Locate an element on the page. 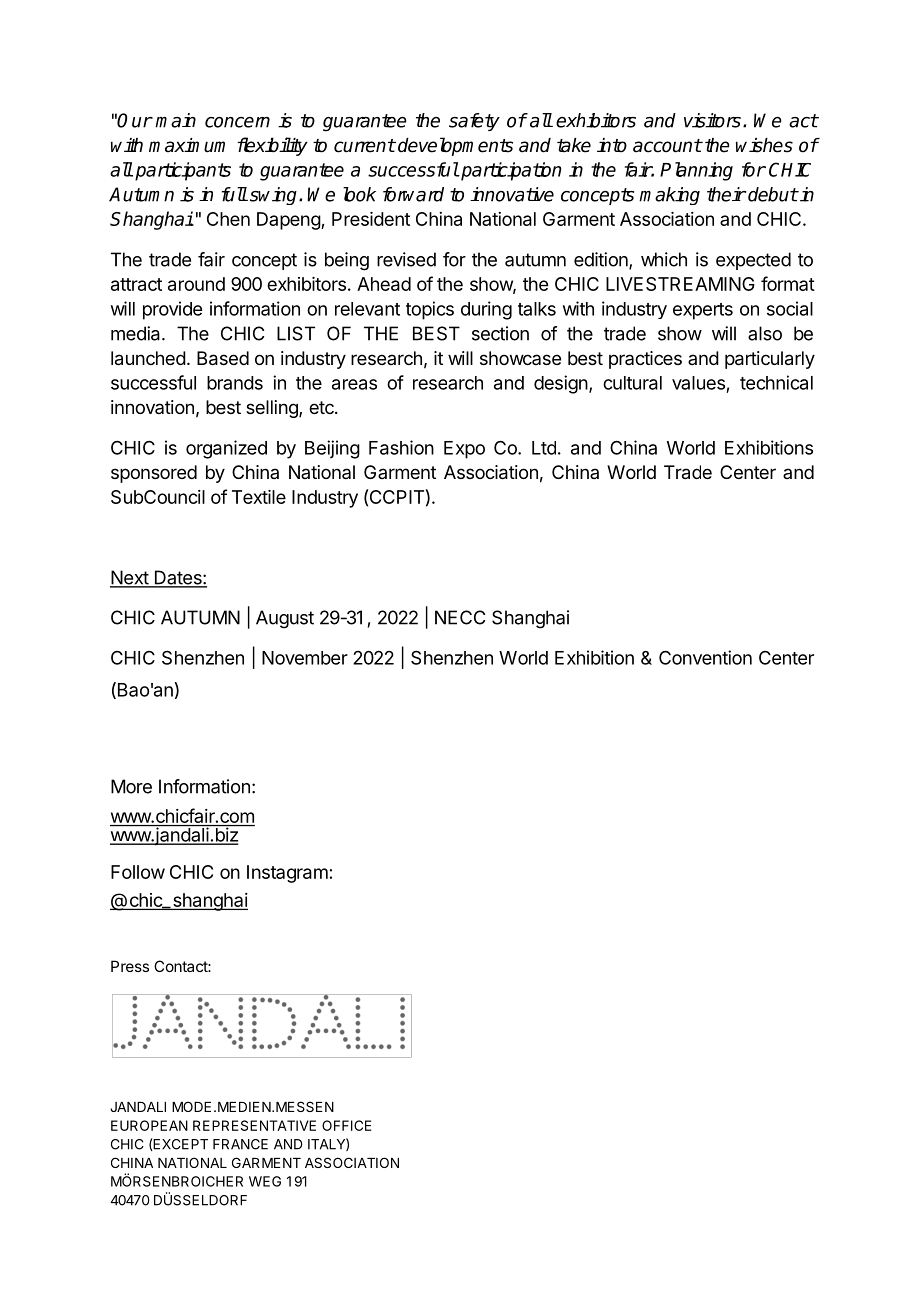  Planning is located at coordinates (696, 171).
